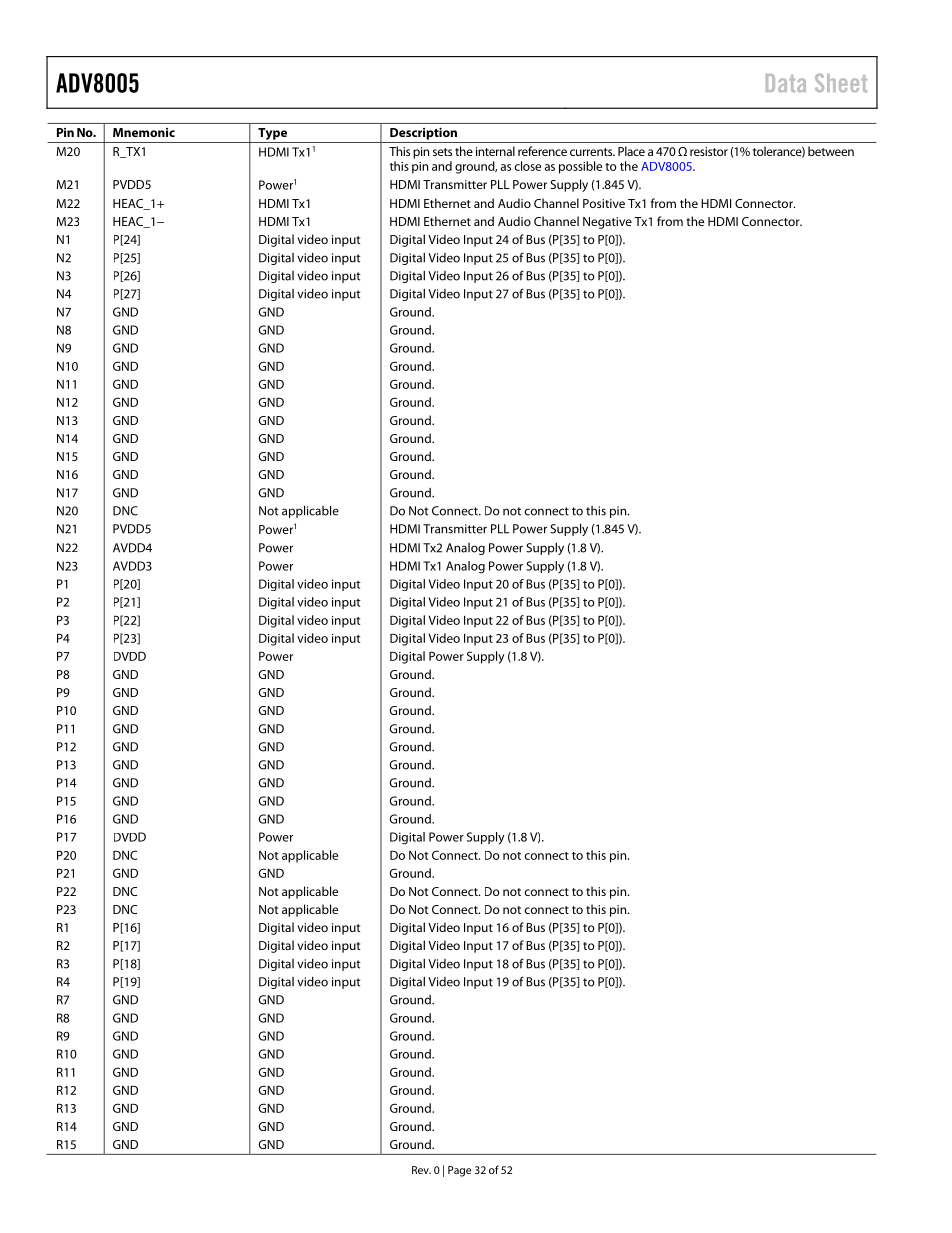 This screenshot has width=952, height=1233. What do you see at coordinates (786, 83) in the screenshot?
I see `Data` at bounding box center [786, 83].
